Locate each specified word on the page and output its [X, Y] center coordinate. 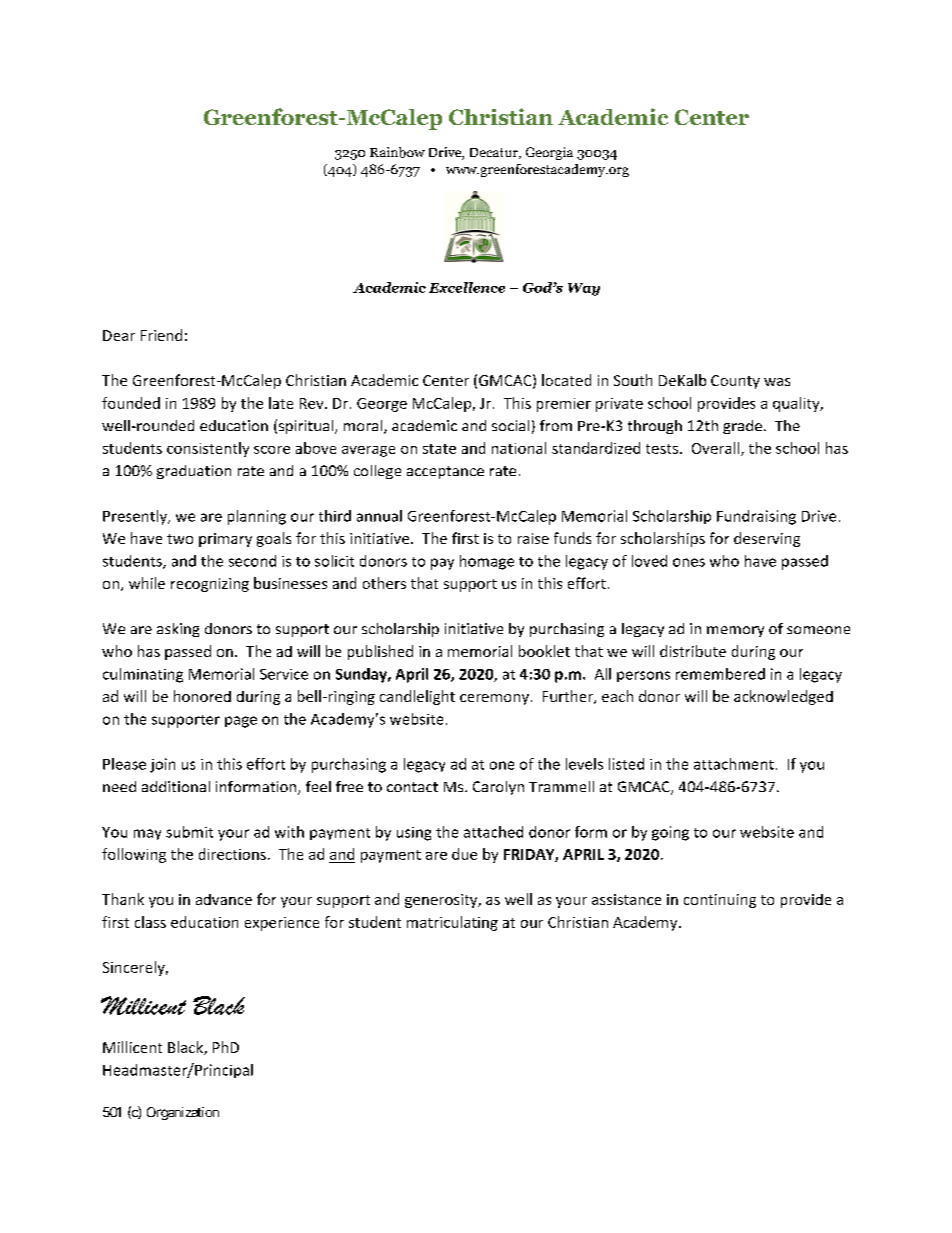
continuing [720, 901]
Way [584, 289]
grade [742, 427]
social [510, 425]
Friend [161, 335]
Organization [183, 1113]
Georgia [549, 153]
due [464, 854]
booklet [544, 651]
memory [735, 631]
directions [232, 854]
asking [178, 630]
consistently [208, 449]
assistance [626, 899]
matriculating [452, 923]
